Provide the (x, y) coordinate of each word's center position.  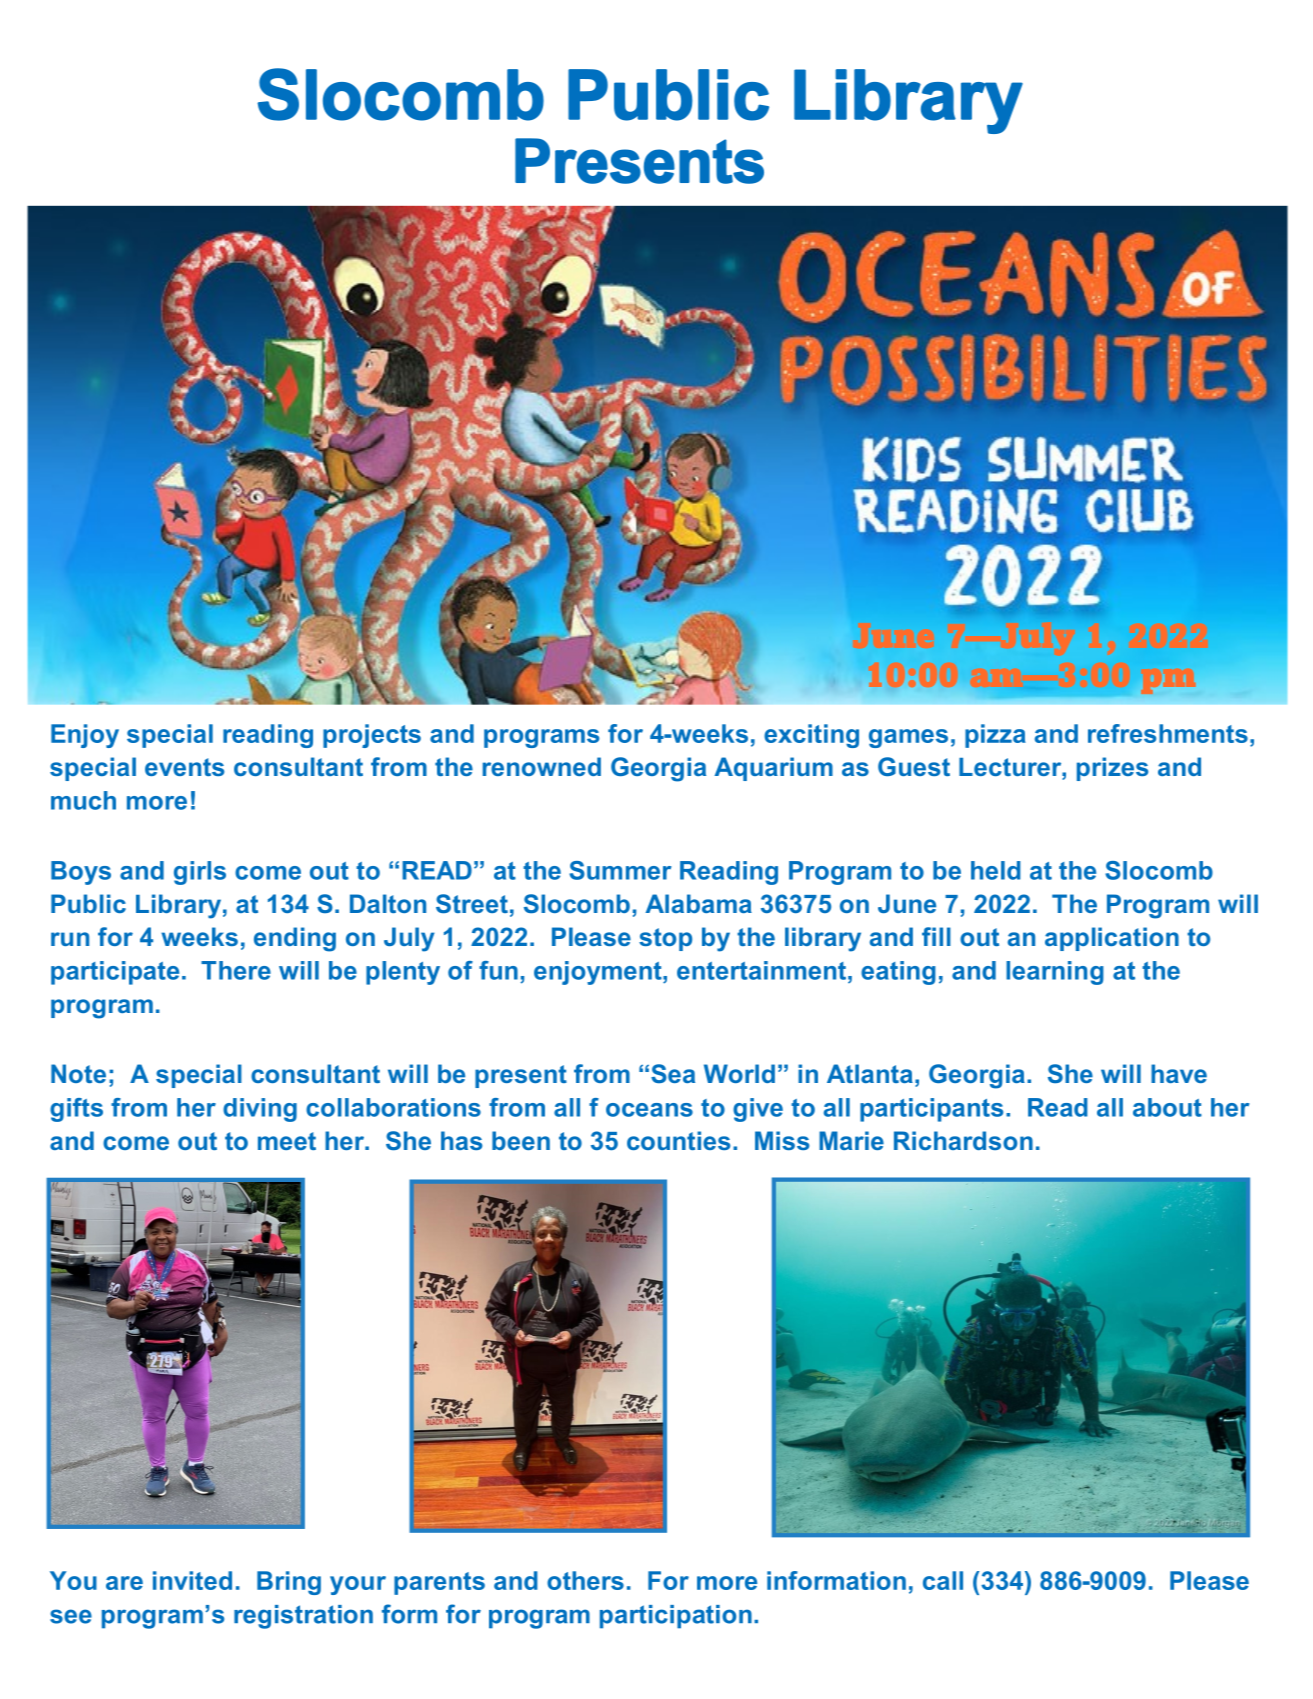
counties (678, 1140)
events (184, 767)
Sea (673, 1073)
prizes (1112, 769)
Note (78, 1073)
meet (287, 1141)
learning (1055, 973)
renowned (542, 766)
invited (192, 1580)
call (943, 1580)
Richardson (963, 1140)
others (585, 1580)
